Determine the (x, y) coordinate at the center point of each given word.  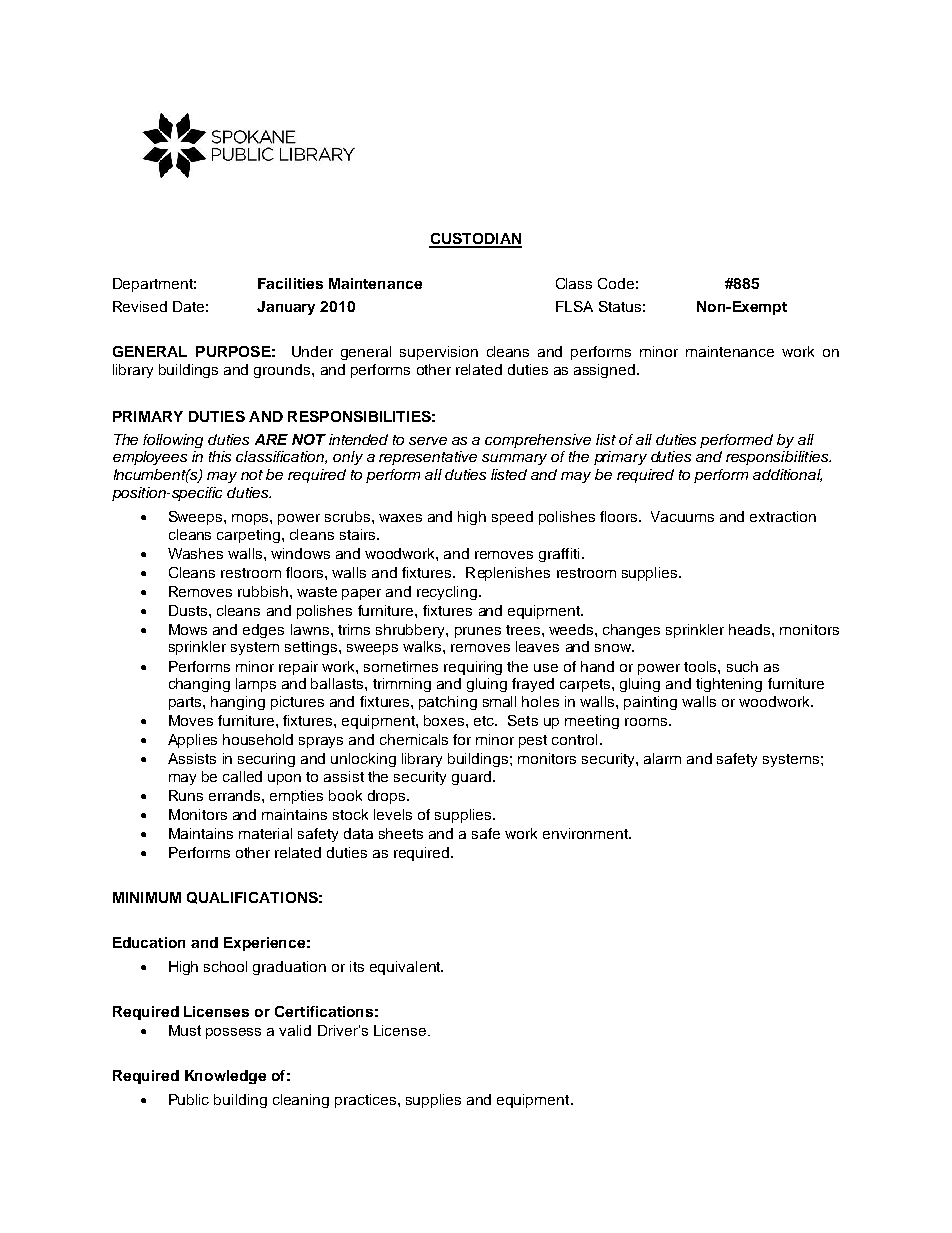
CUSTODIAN (475, 240)
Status (620, 306)
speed (512, 518)
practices (367, 1101)
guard (471, 778)
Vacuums (682, 516)
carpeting (250, 536)
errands (236, 795)
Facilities (290, 283)
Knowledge (225, 1077)
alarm (662, 758)
